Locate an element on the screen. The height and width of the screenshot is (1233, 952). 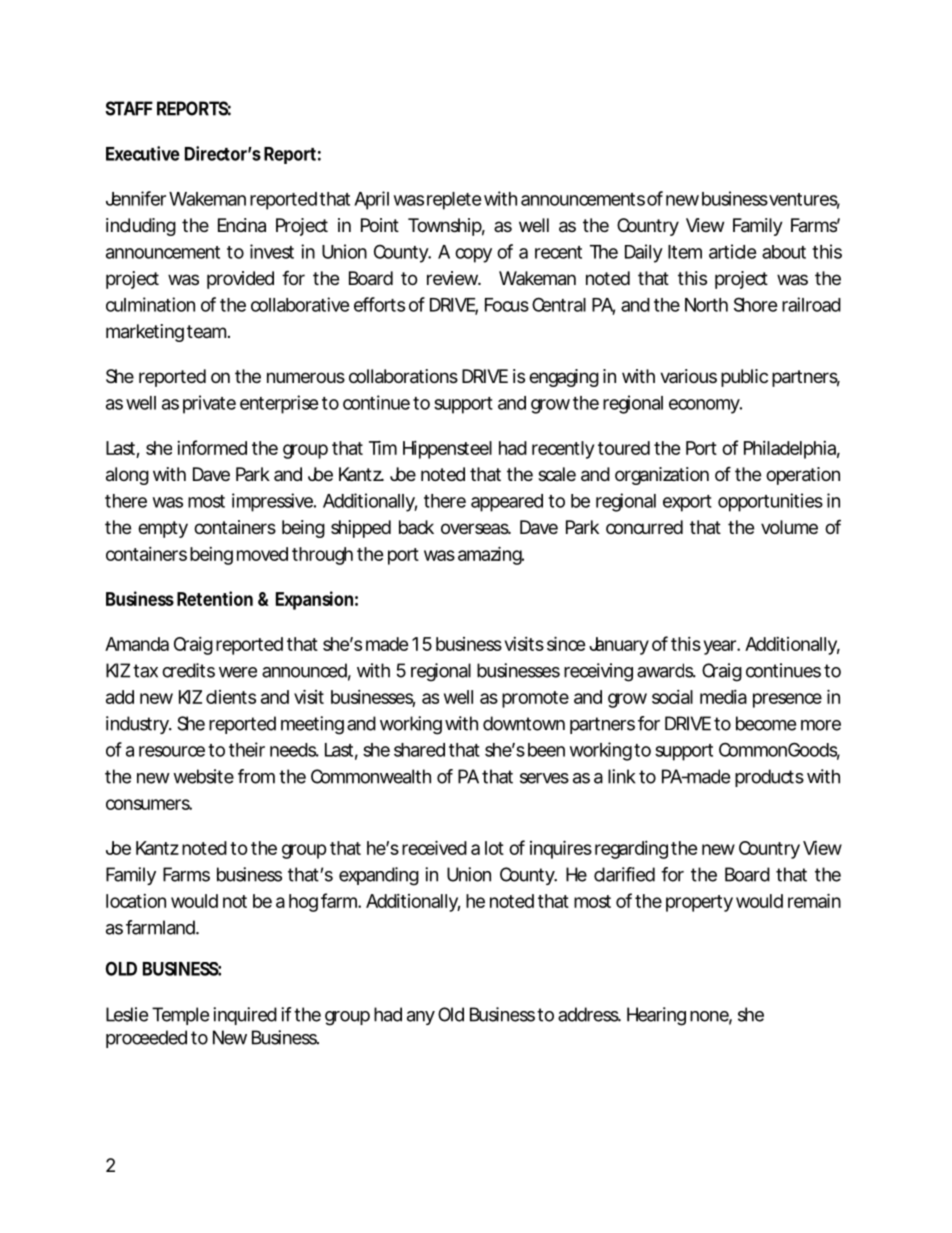
empty is located at coordinates (163, 529).
